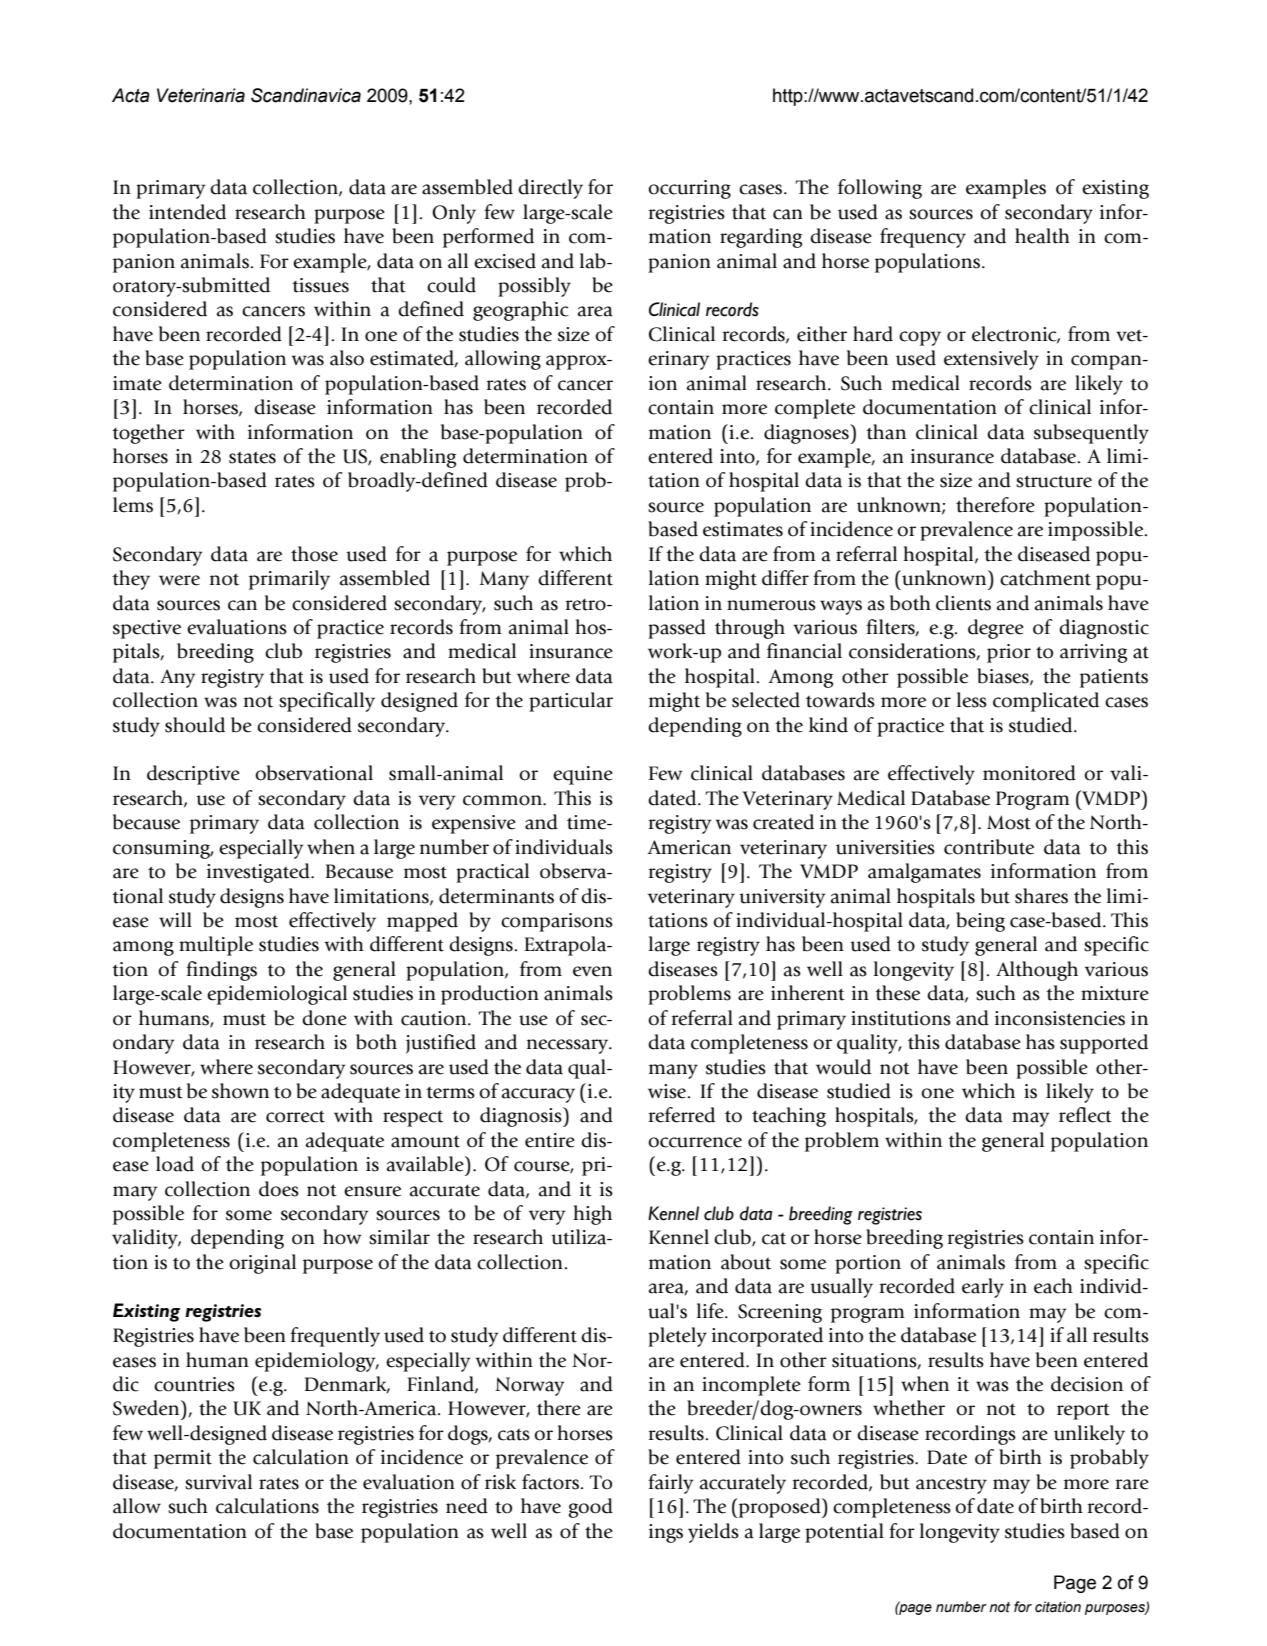 This screenshot has width=1267, height=1646. I want to click on primarily, so click(289, 580).
